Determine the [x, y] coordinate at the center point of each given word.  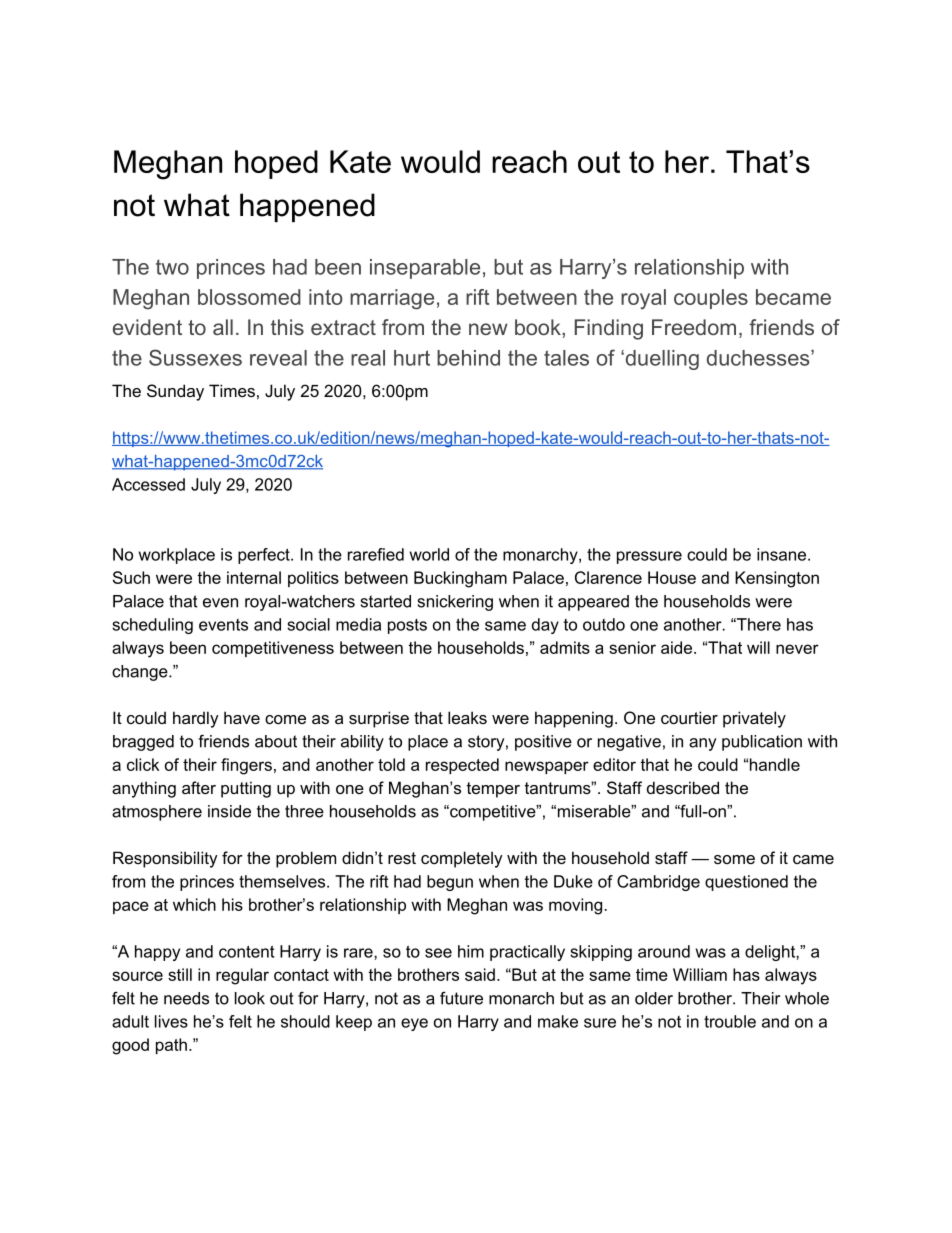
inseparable [425, 269]
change [141, 673]
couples [711, 299]
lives [171, 1021]
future [461, 998]
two [172, 267]
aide [678, 647]
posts [407, 626]
